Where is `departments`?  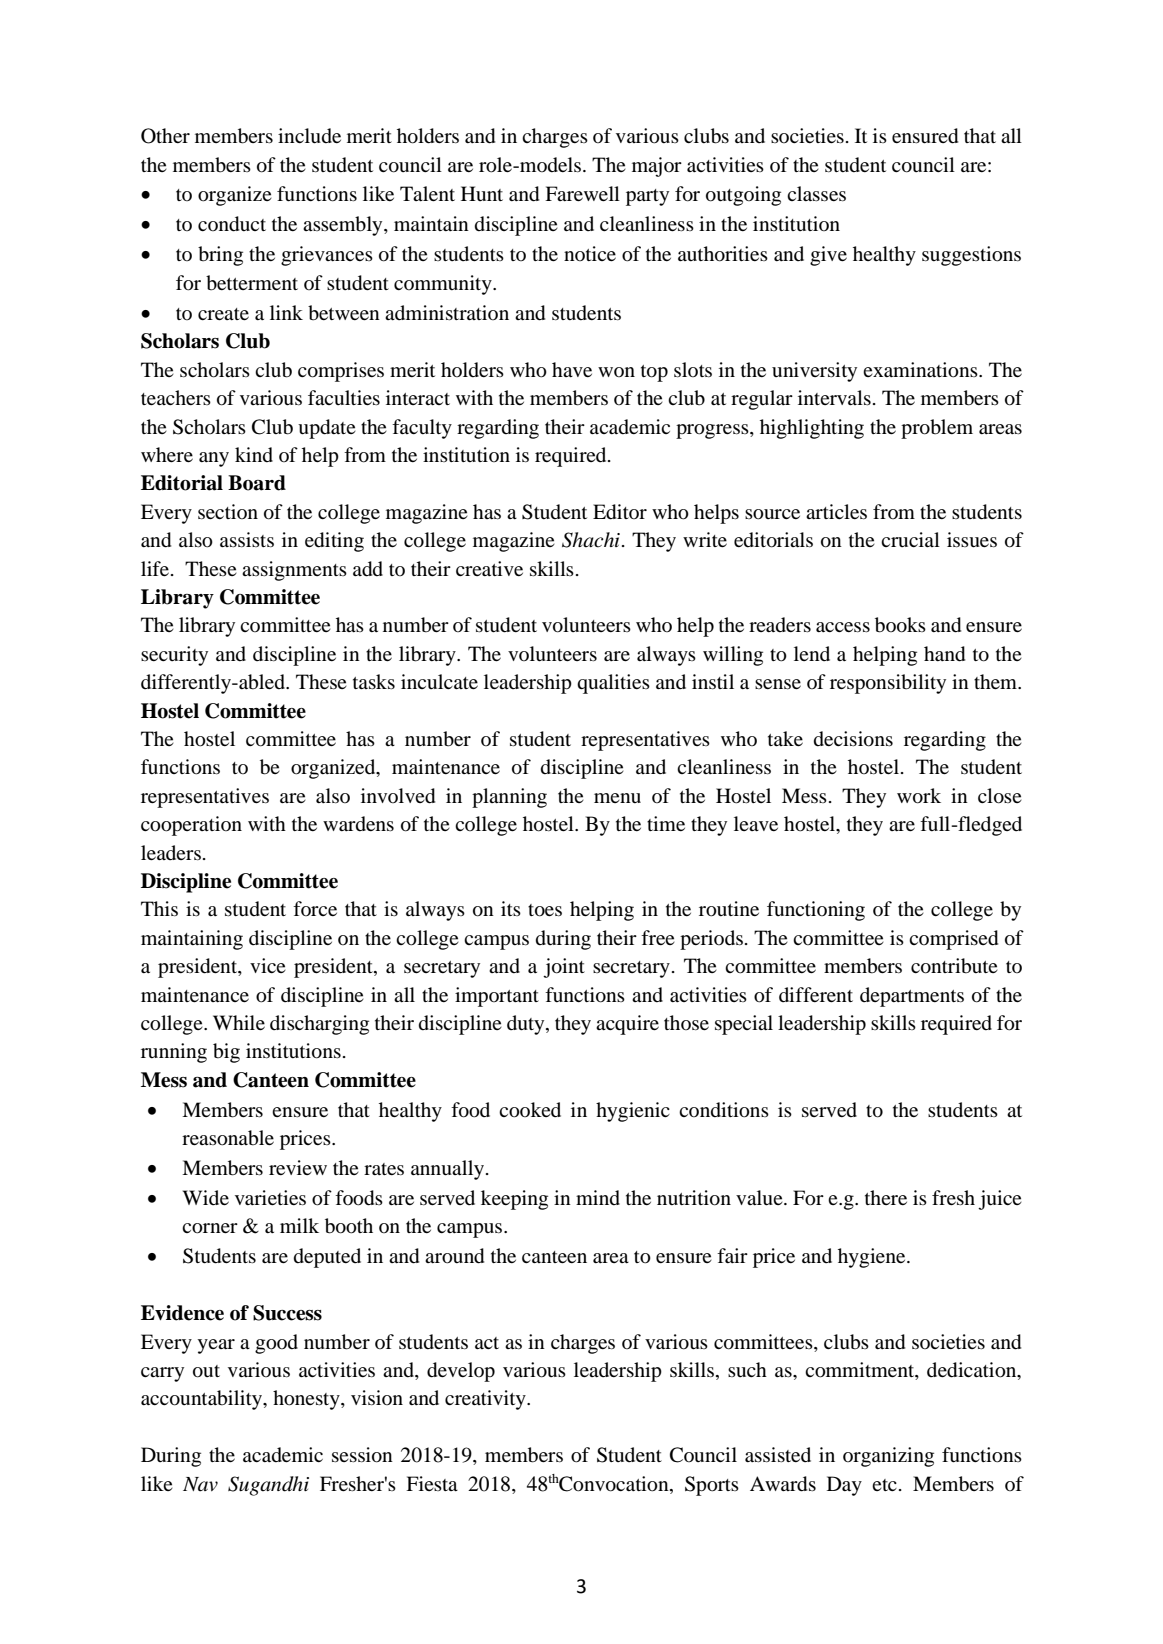 departments is located at coordinates (912, 997).
